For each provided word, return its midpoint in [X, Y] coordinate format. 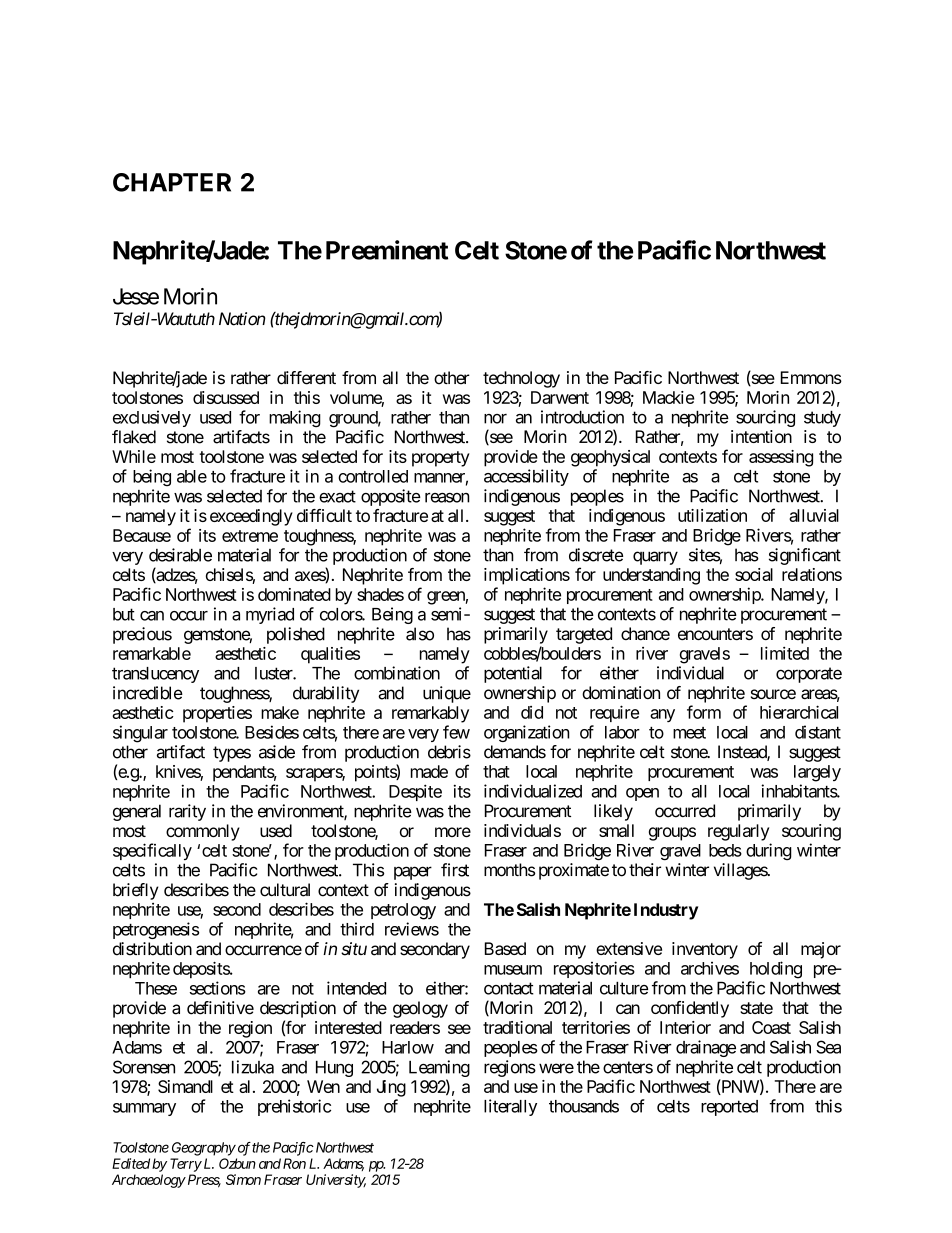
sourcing [765, 418]
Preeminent [387, 250]
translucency [155, 675]
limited [785, 653]
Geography [204, 1149]
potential [513, 674]
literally [510, 1107]
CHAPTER [172, 182]
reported [729, 1108]
